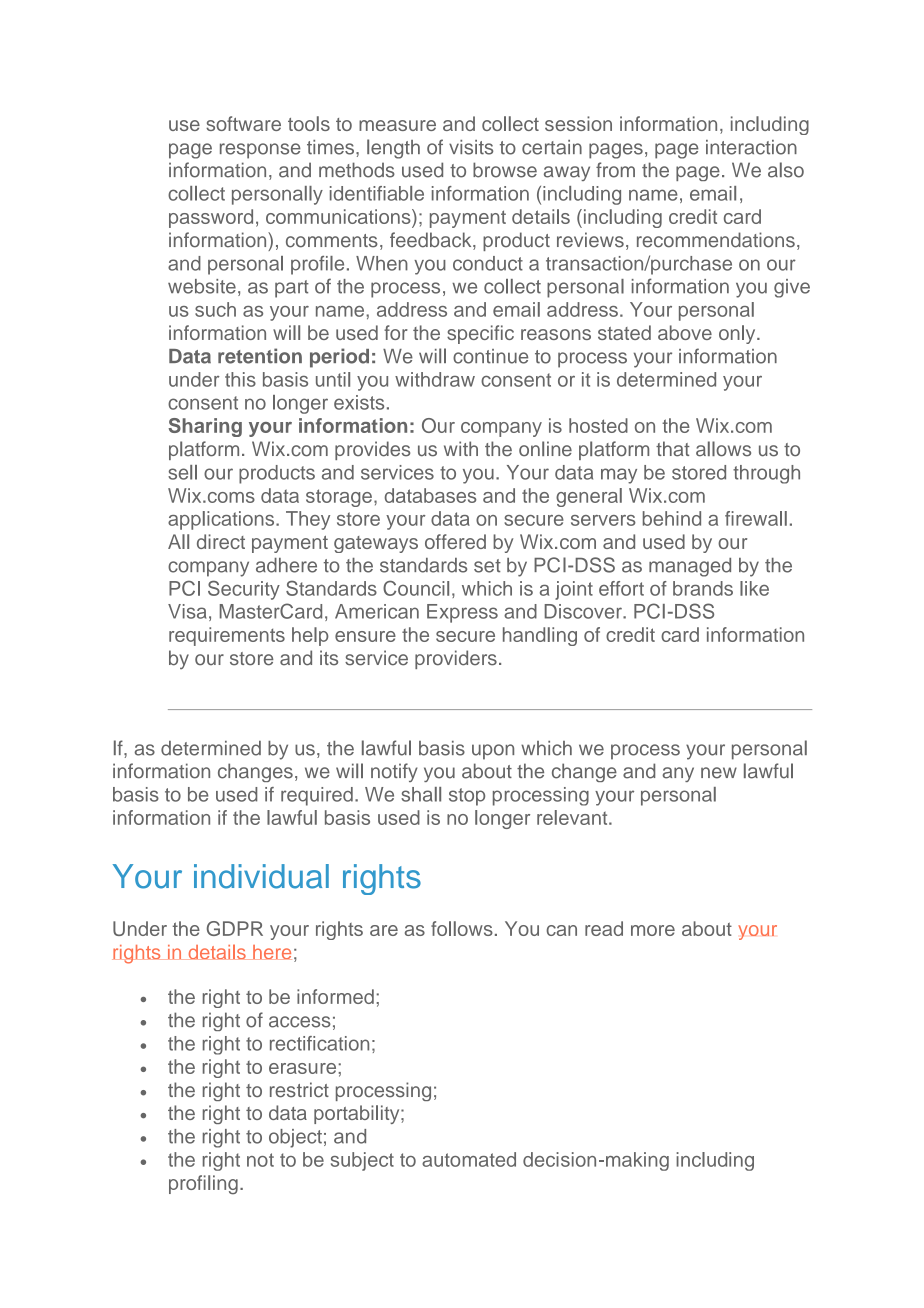  What do you see at coordinates (456, 659) in the page?
I see `providers` at bounding box center [456, 659].
